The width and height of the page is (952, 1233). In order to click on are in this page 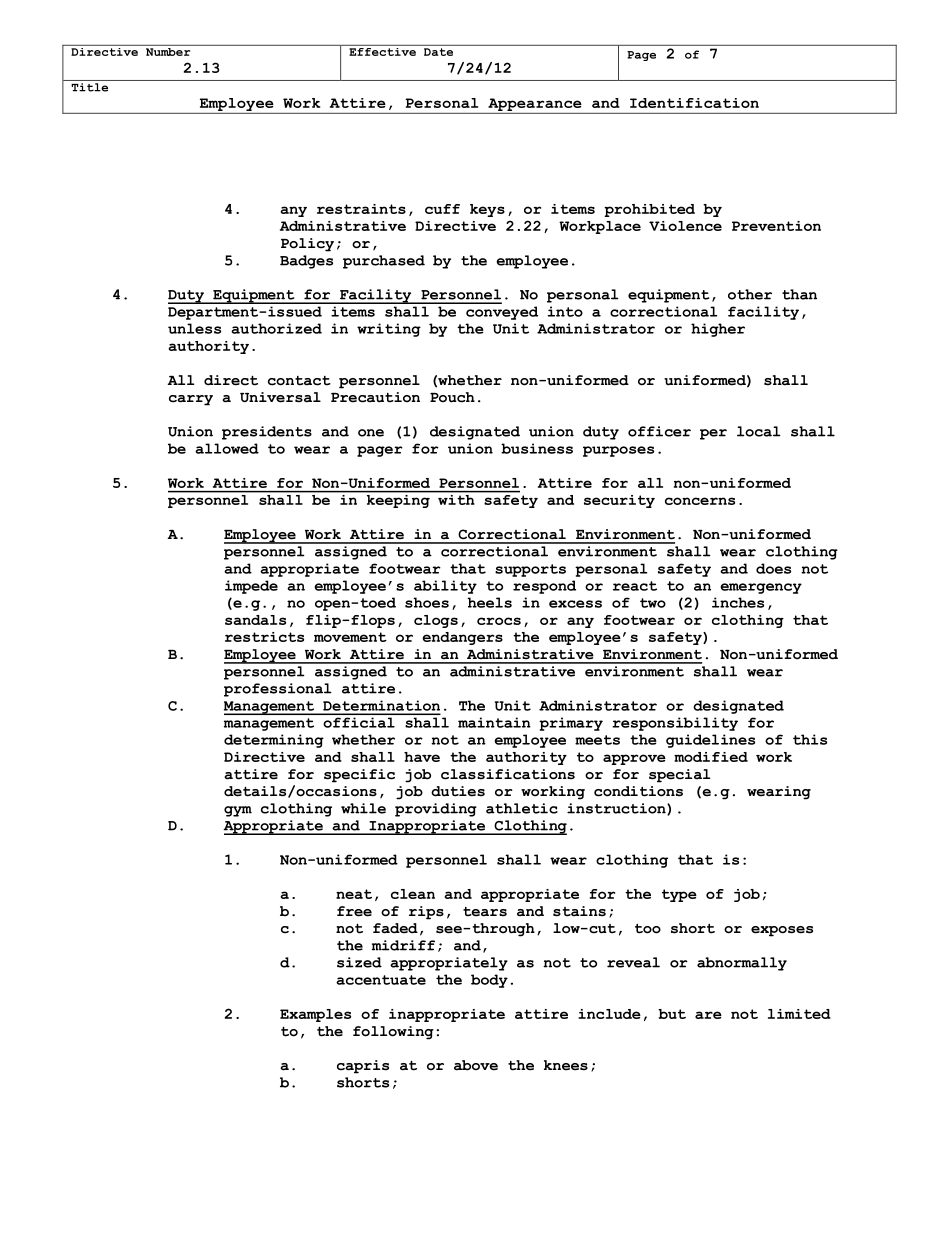, I will do `click(708, 1015)`.
